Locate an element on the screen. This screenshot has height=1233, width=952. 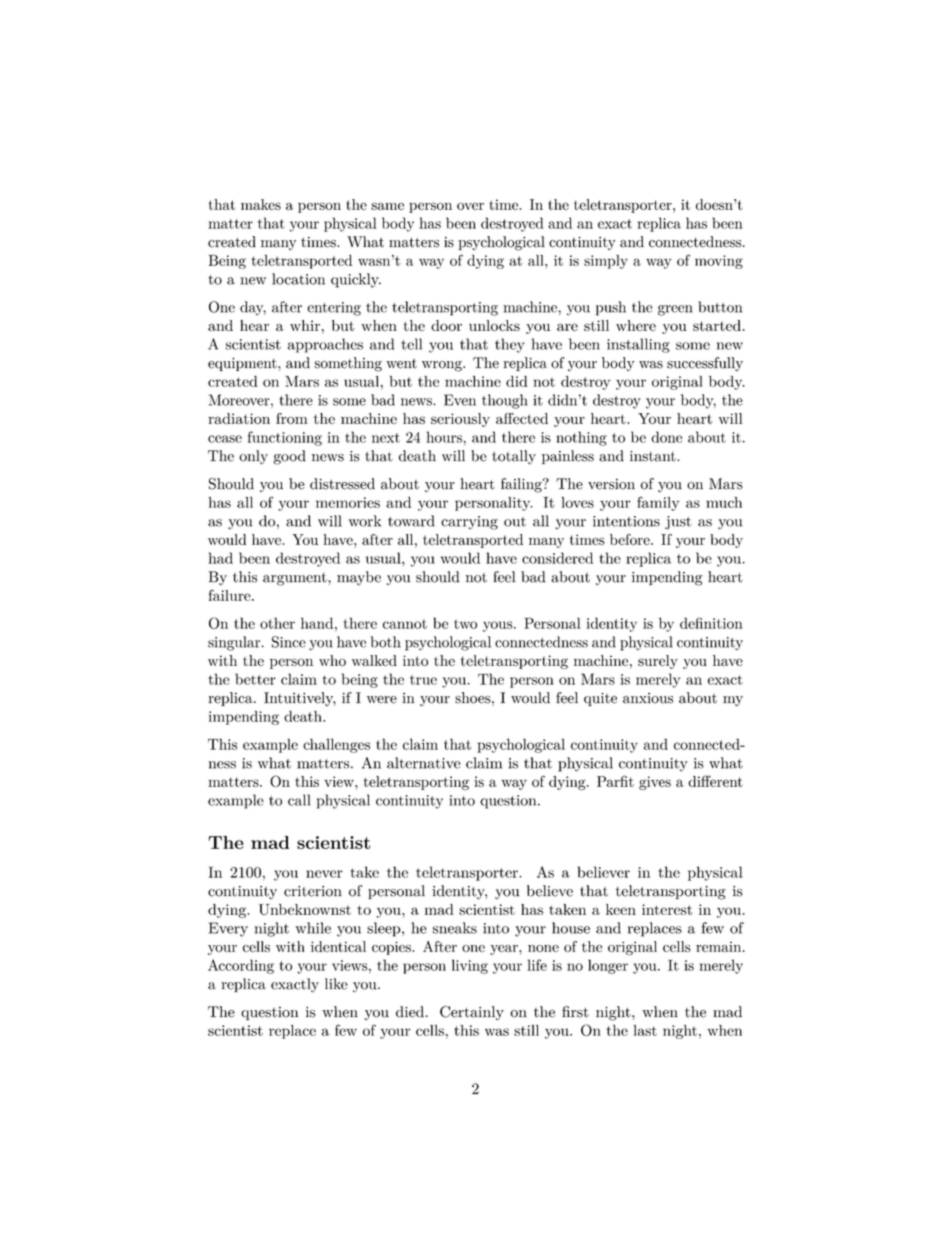
same is located at coordinates (387, 206).
